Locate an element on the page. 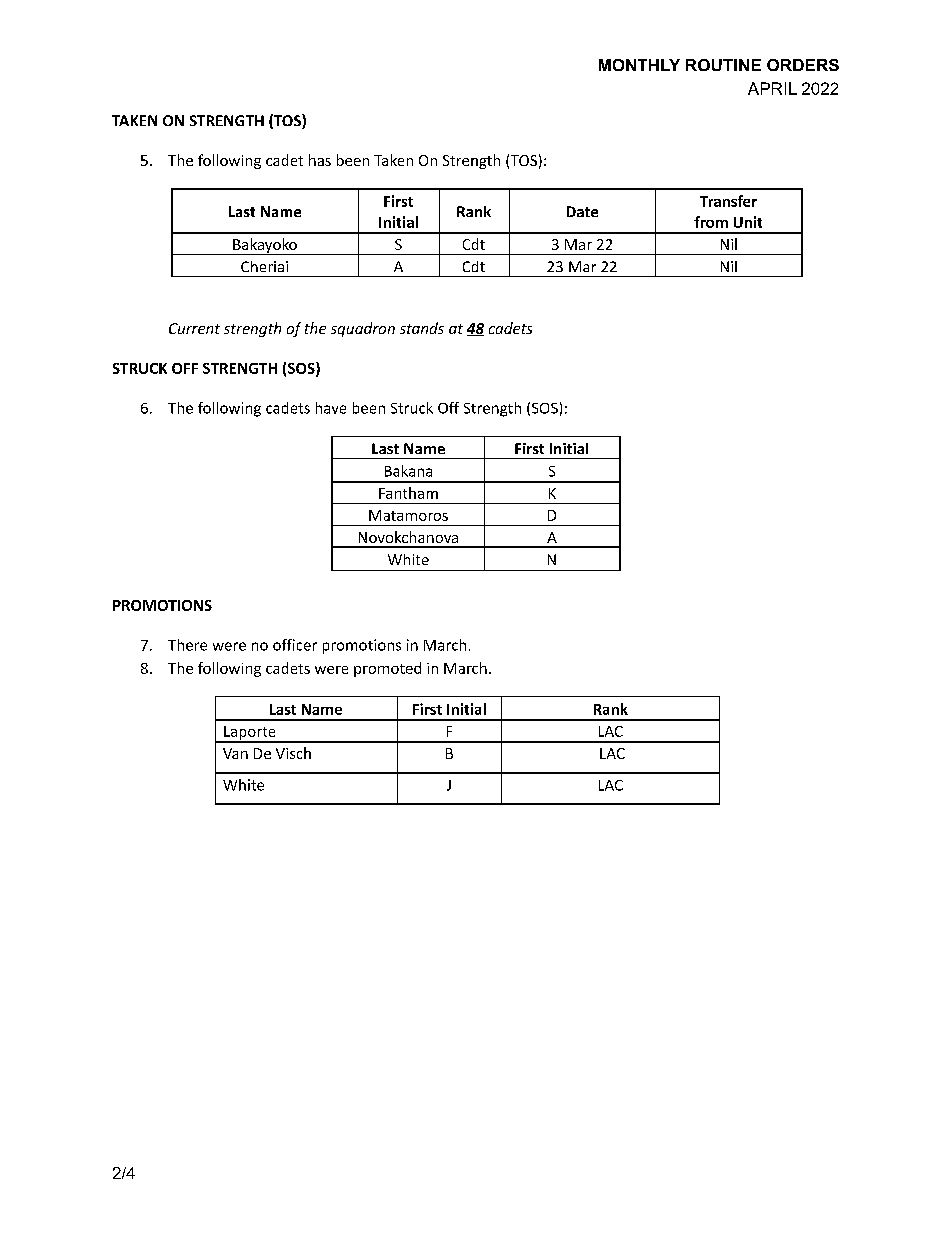 This image has height=1233, width=952. stands is located at coordinates (422, 328).
